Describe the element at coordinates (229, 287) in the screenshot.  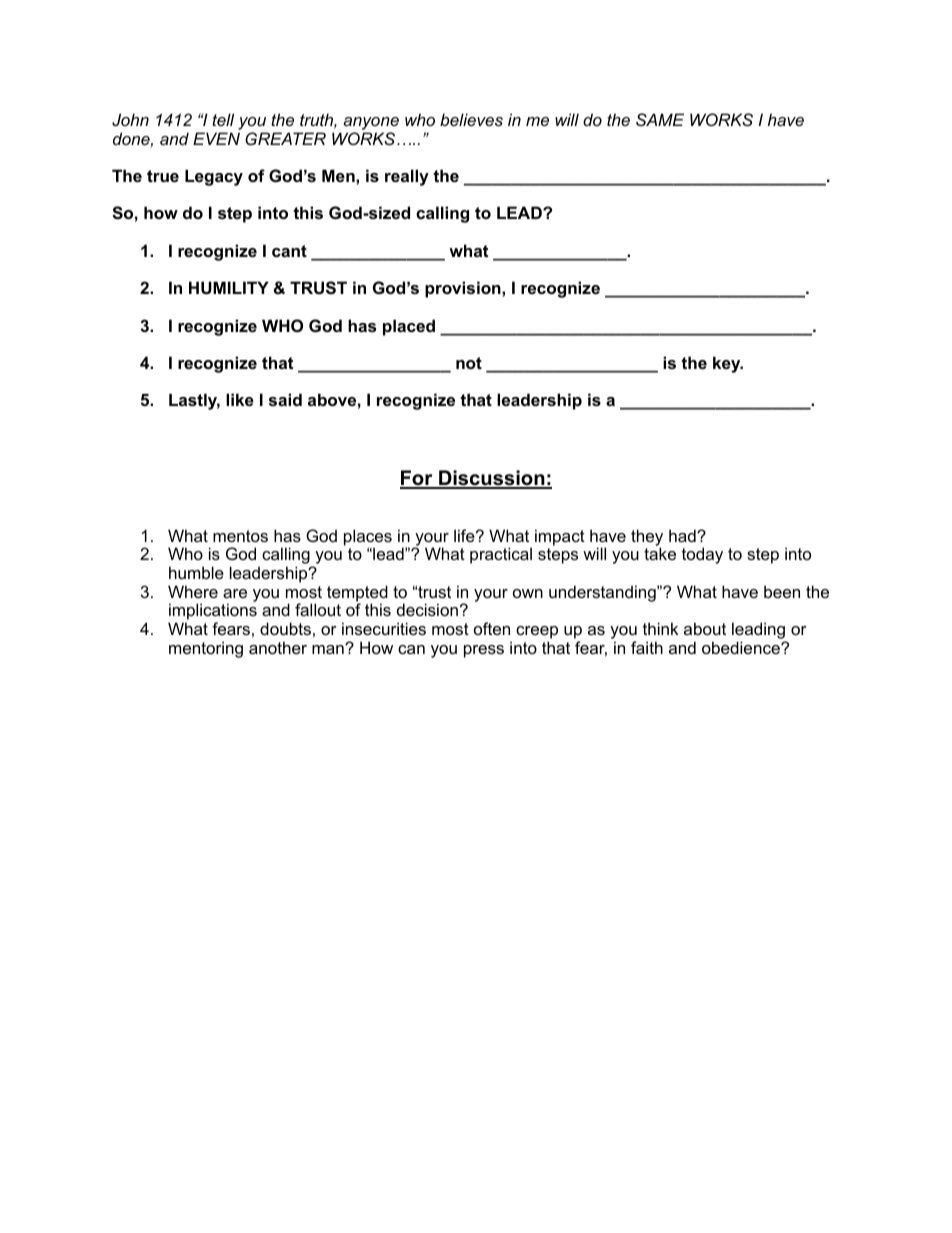
I see `HUMILITY` at that location.
